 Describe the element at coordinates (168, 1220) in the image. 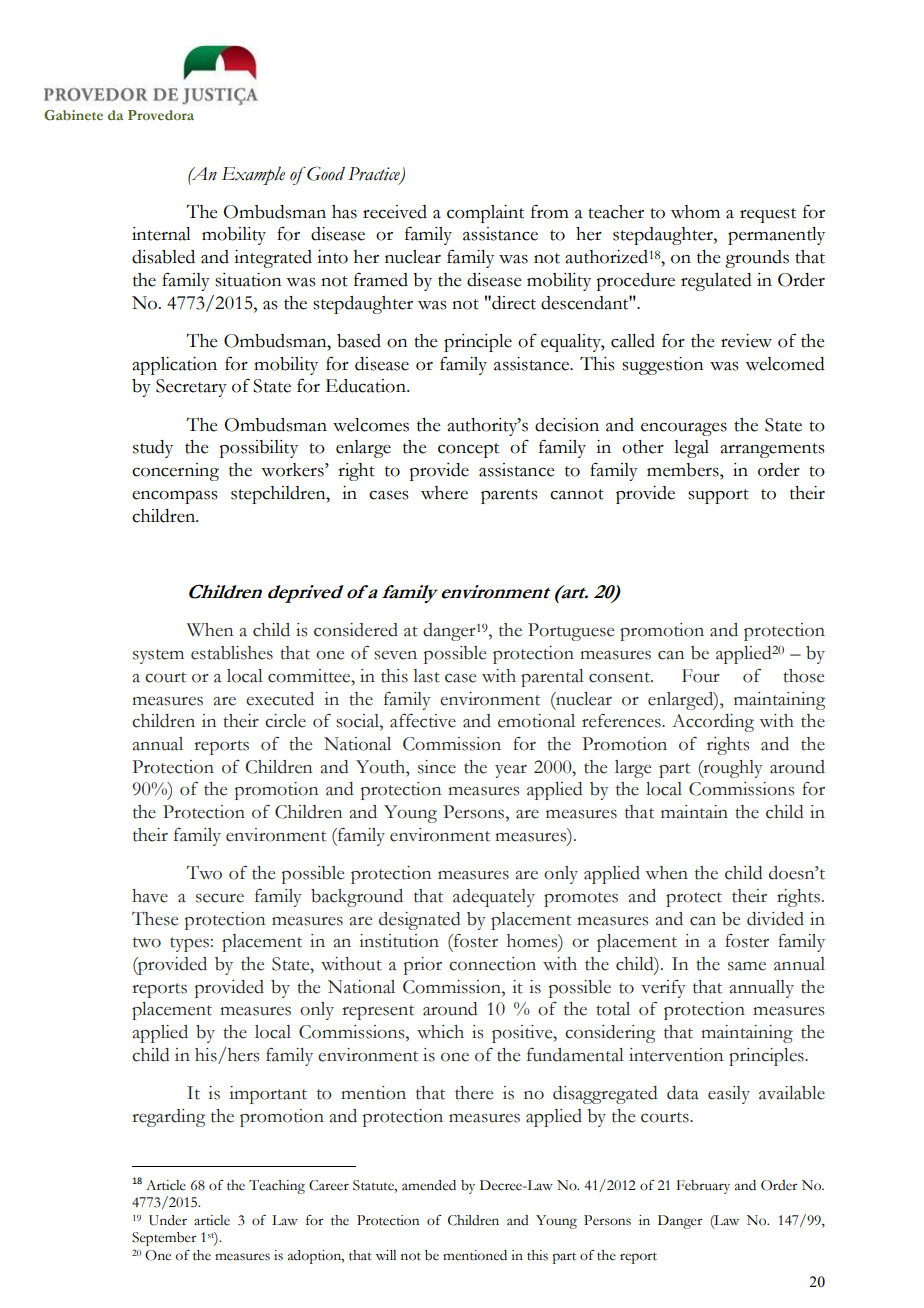

I see `Under` at that location.
